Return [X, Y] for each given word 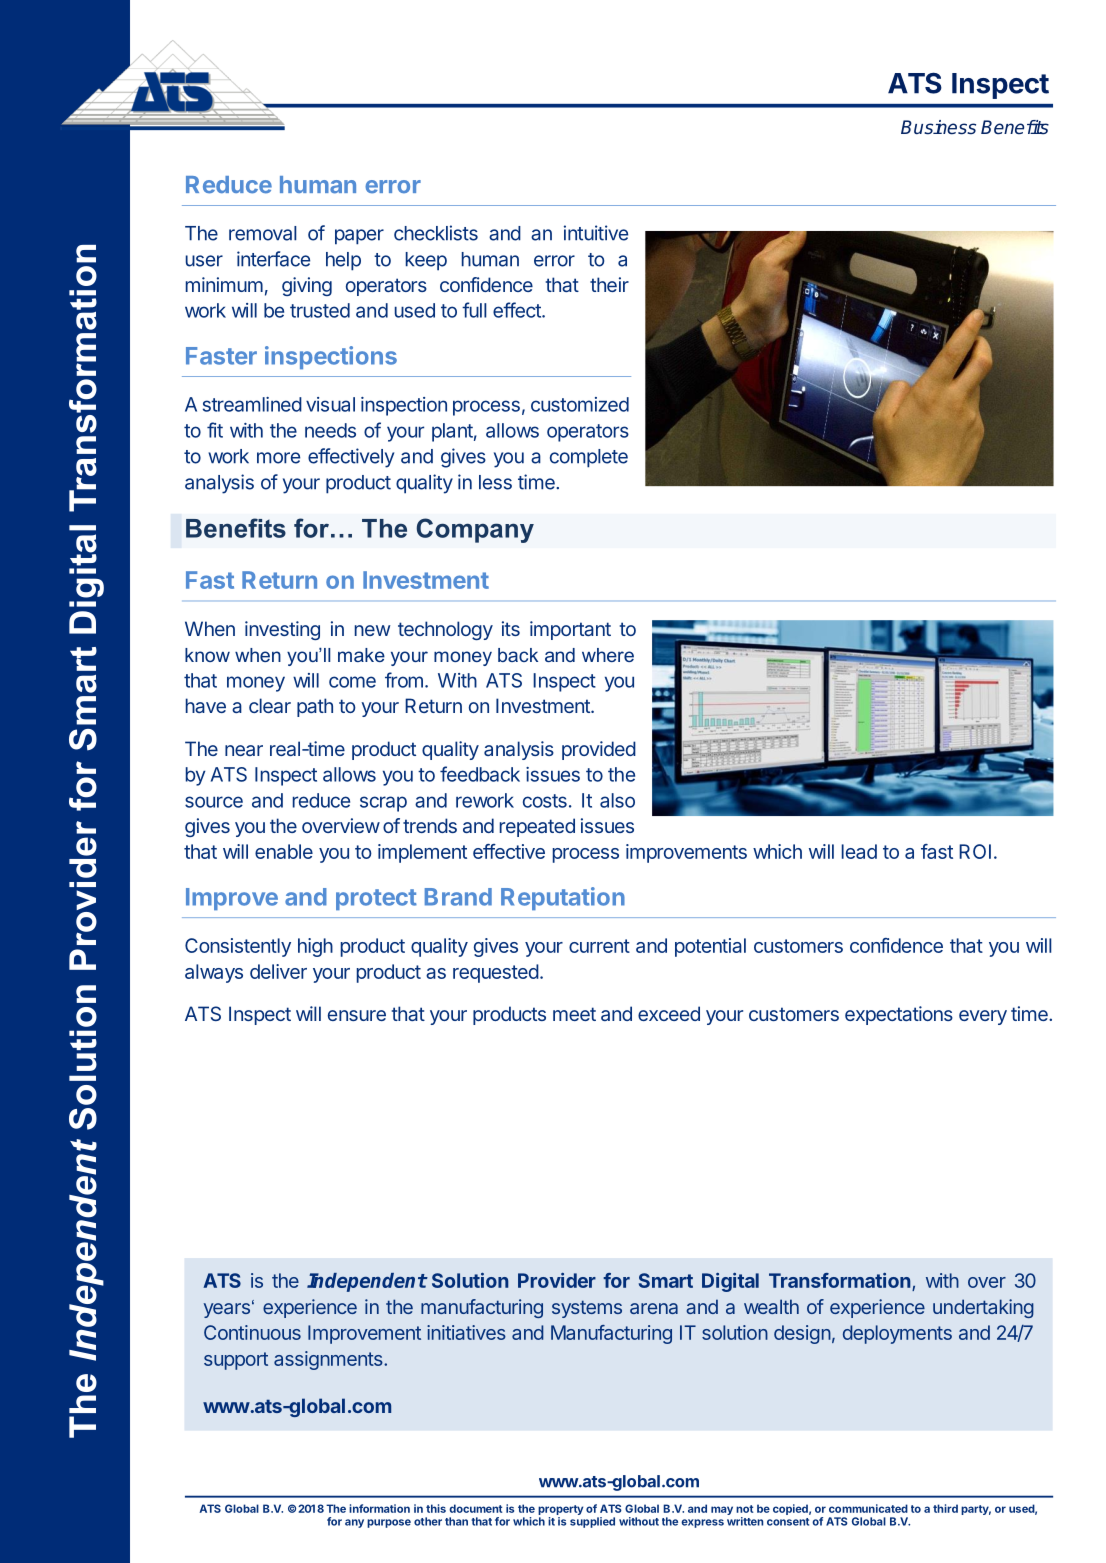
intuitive [596, 233]
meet [574, 1014]
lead [859, 851]
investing [282, 630]
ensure [357, 1015]
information [379, 1508]
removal [263, 233]
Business [938, 127]
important [570, 630]
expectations [899, 1015]
